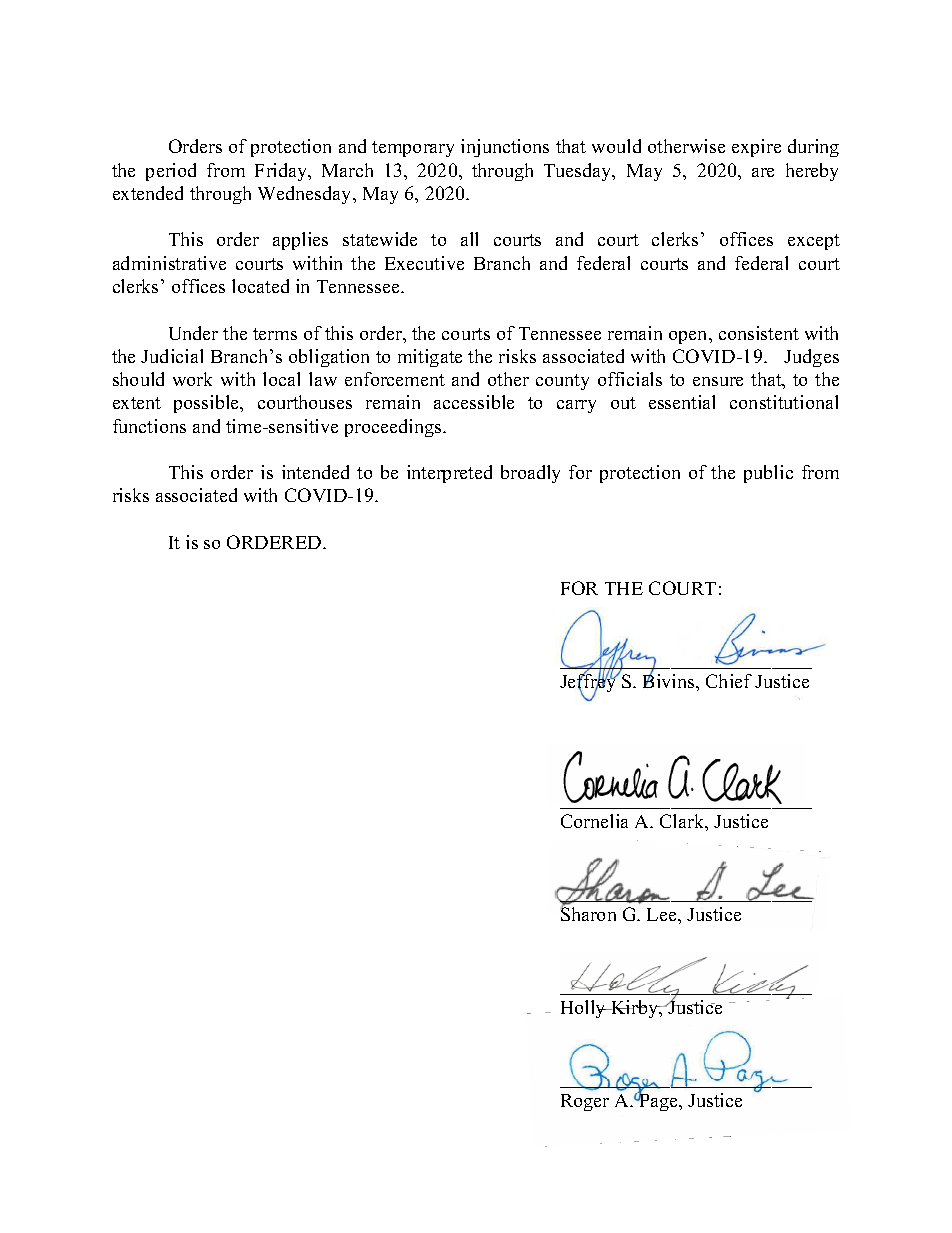 The width and height of the screenshot is (952, 1233). Describe the element at coordinates (315, 472) in the screenshot. I see `intended` at that location.
